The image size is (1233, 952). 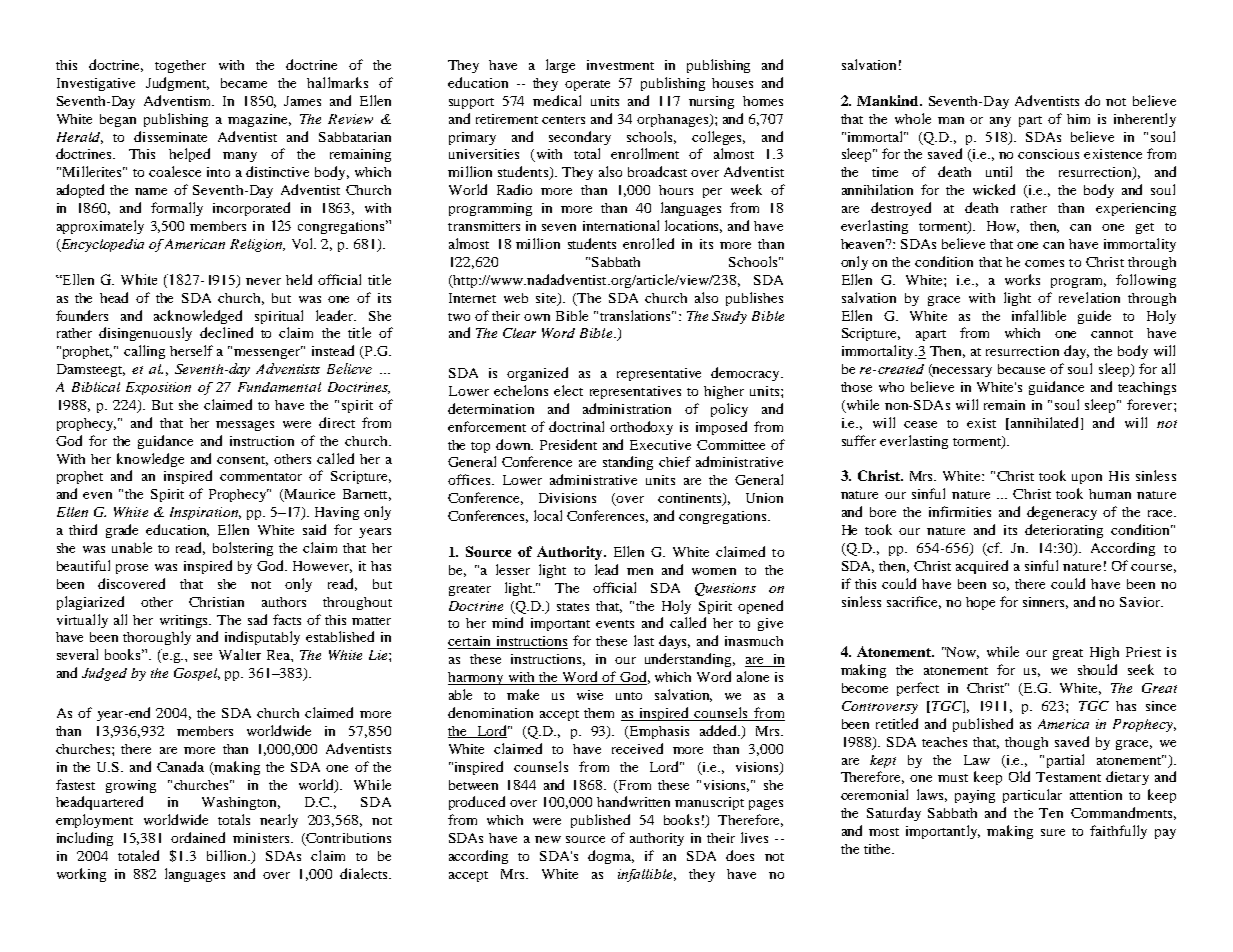 I want to click on states, so click(x=573, y=607).
